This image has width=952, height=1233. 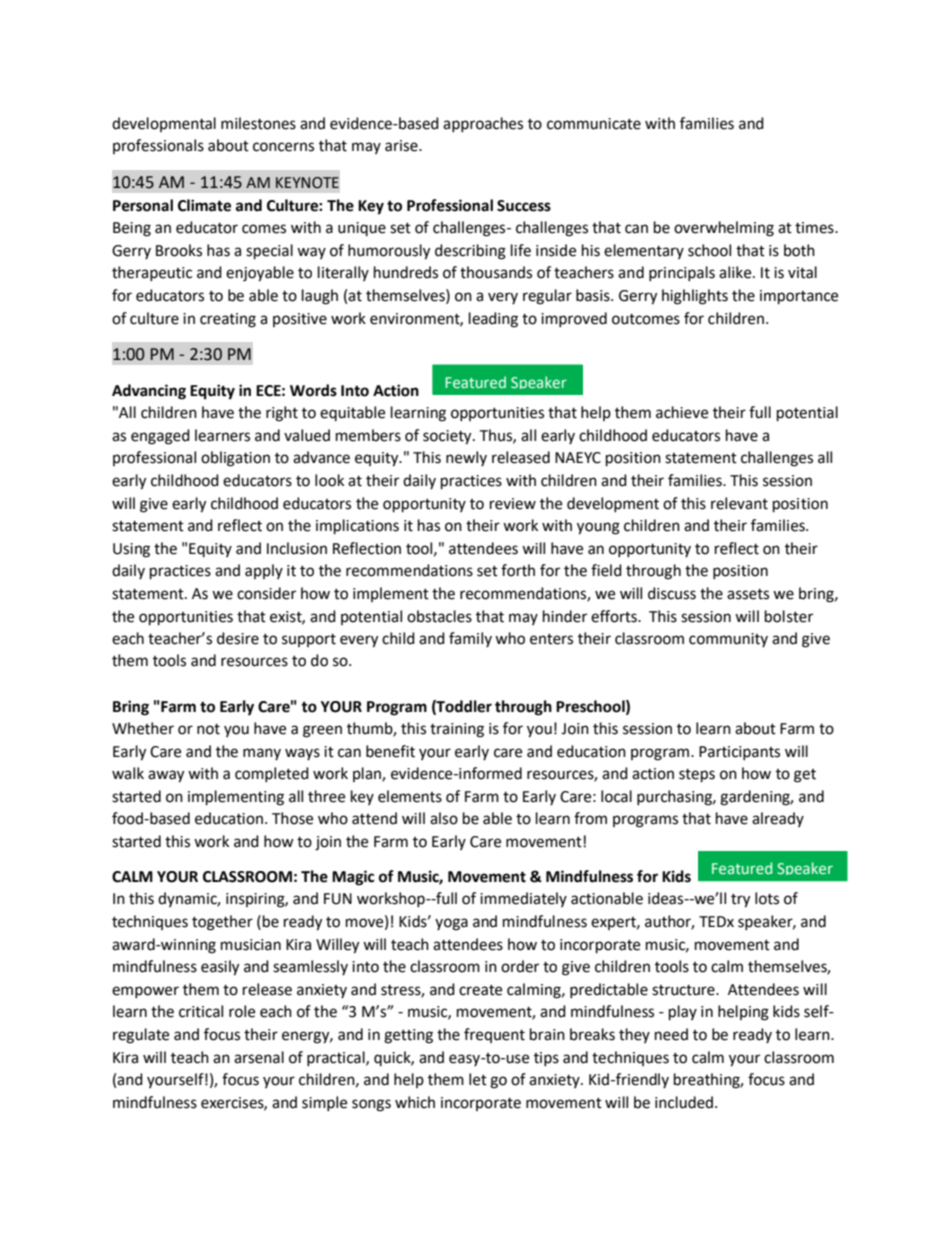 What do you see at coordinates (258, 123) in the image?
I see `milestones` at bounding box center [258, 123].
